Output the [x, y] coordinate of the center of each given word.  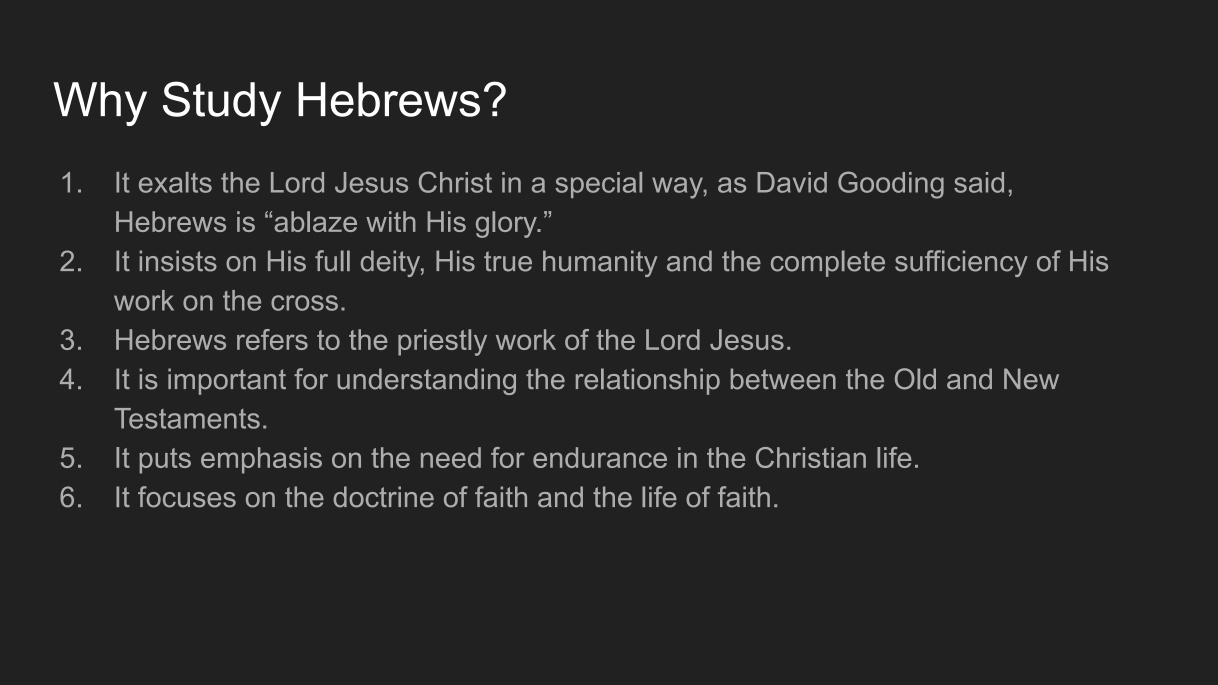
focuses [187, 497]
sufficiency [961, 263]
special [598, 185]
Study [222, 103]
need [451, 457]
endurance [600, 457]
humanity [600, 263]
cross [304, 303]
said [979, 182]
